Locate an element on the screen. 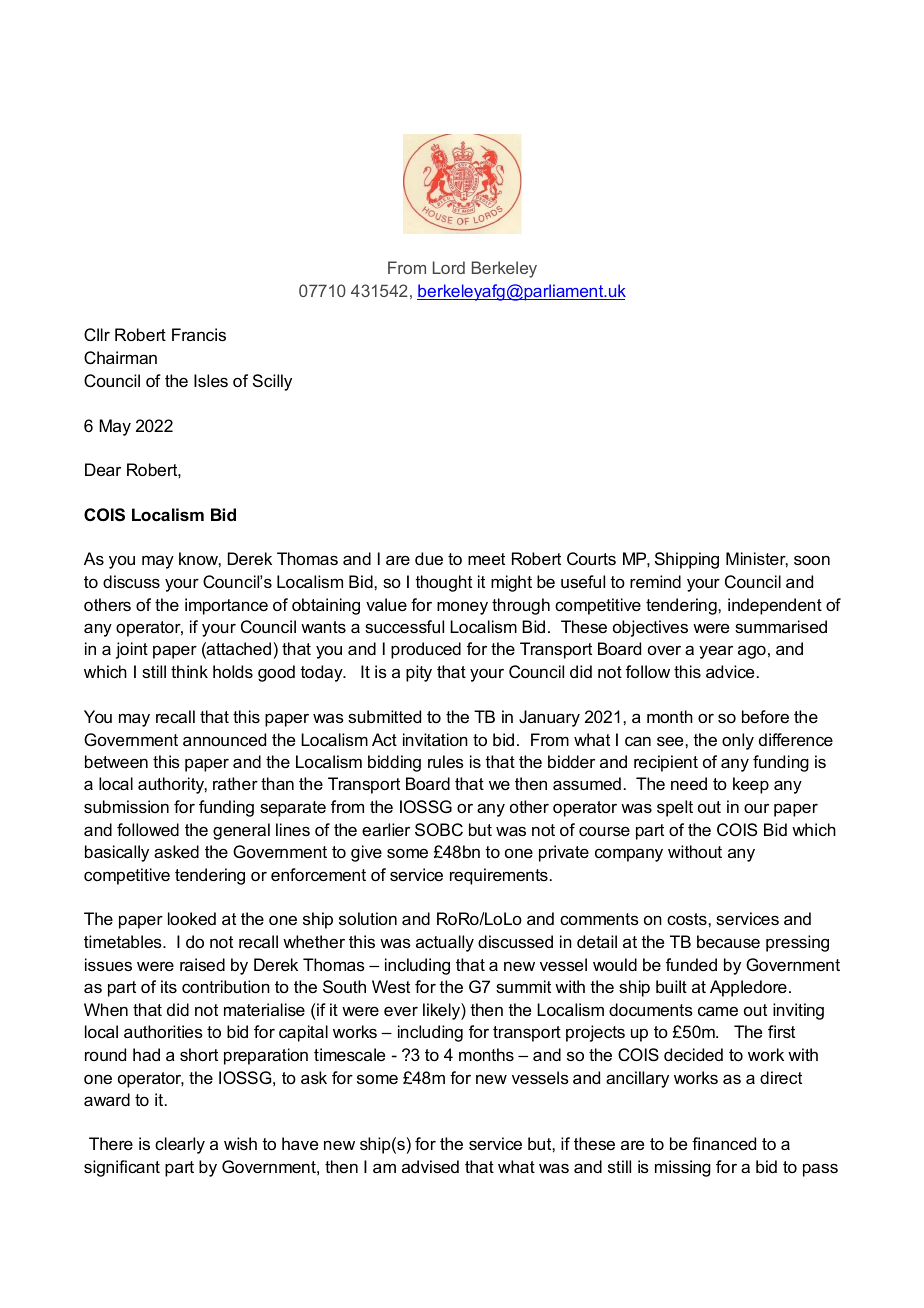 This screenshot has width=924, height=1308. Francis is located at coordinates (199, 334).
